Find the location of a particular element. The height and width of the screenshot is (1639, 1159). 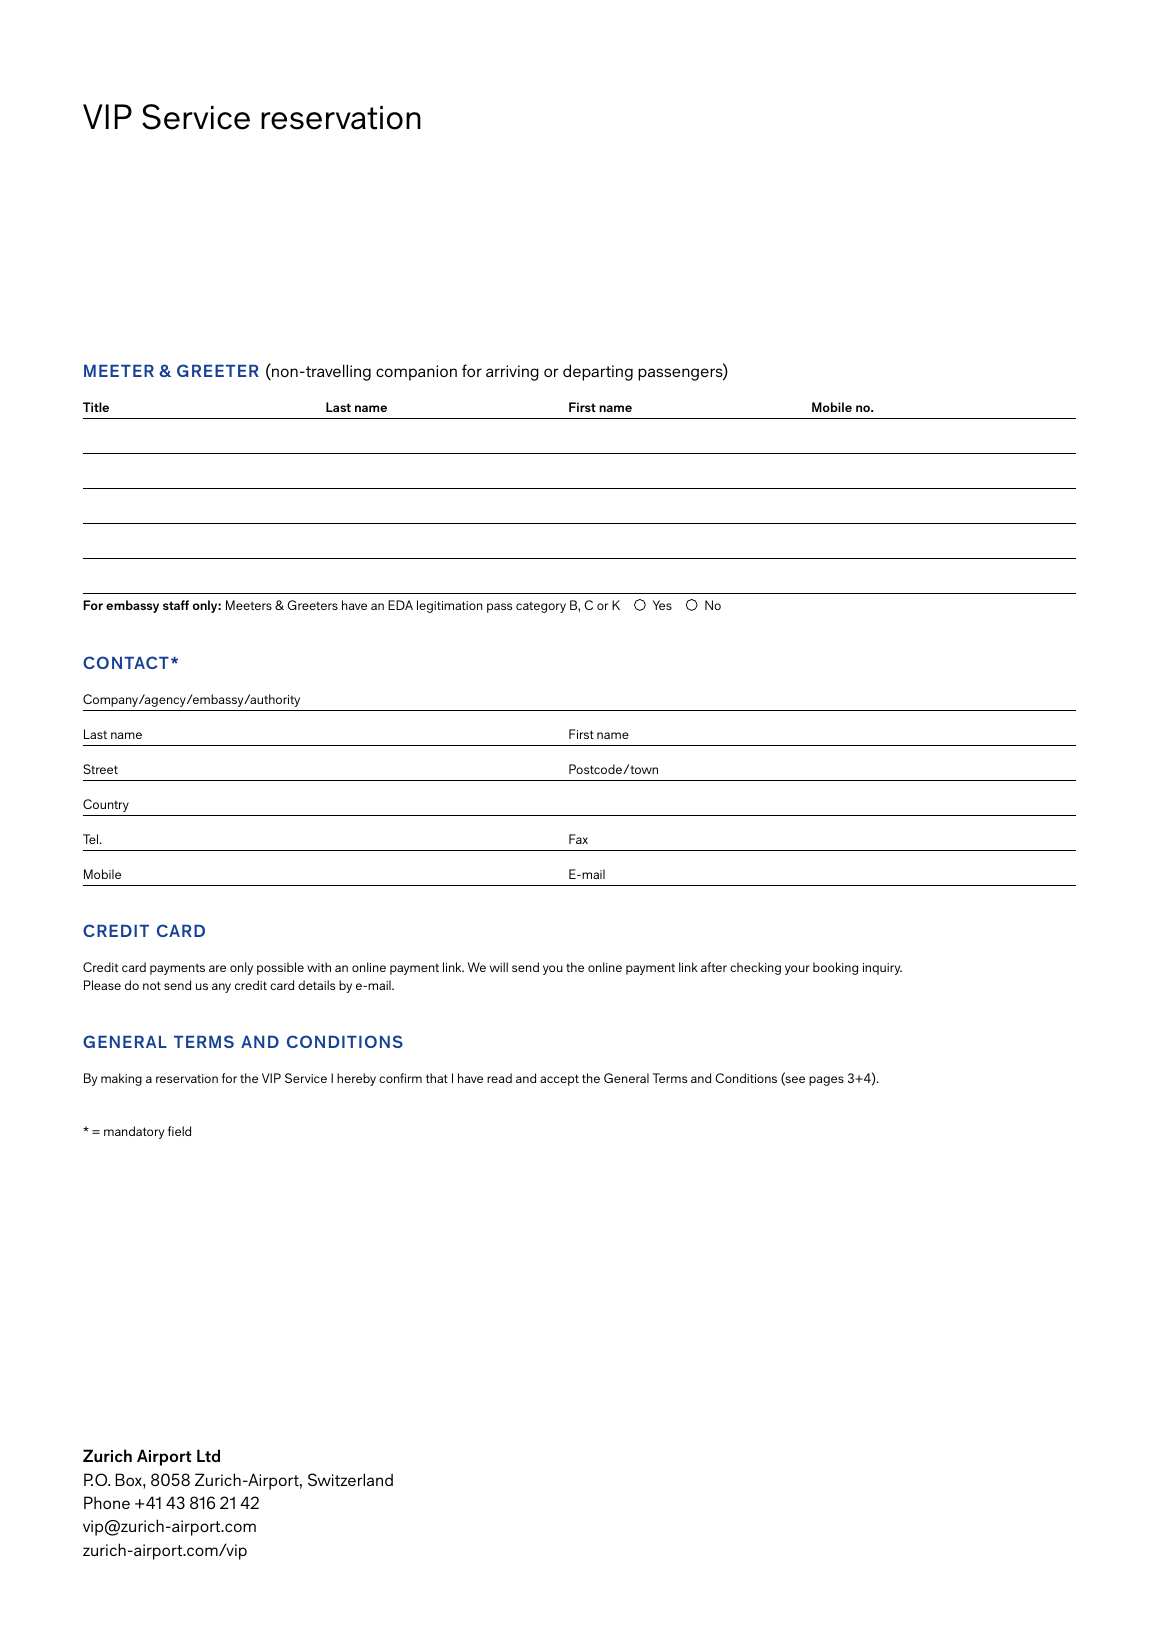

field is located at coordinates (179, 1131).
